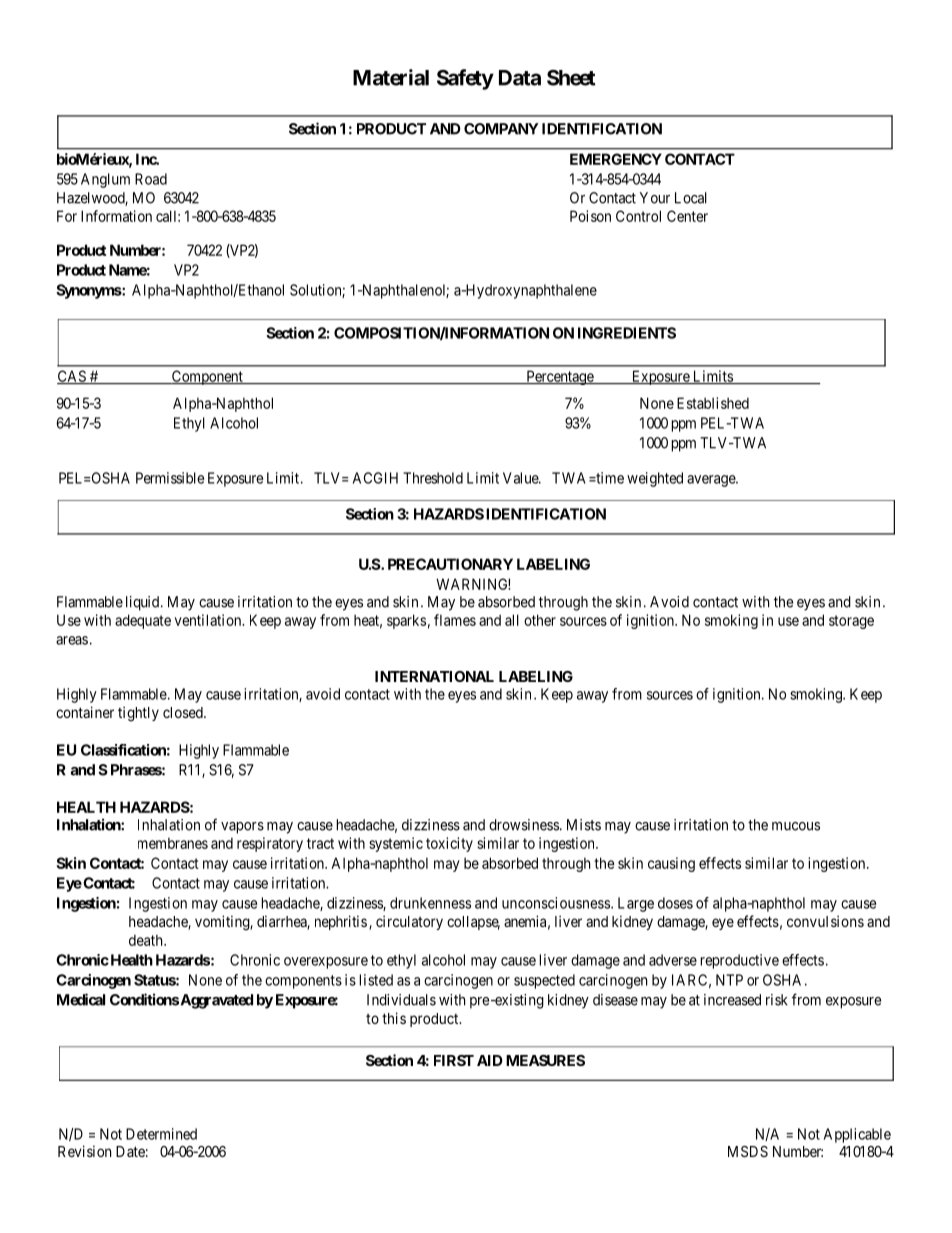 Image resolution: width=952 pixels, height=1233 pixels. I want to click on storage, so click(851, 622).
